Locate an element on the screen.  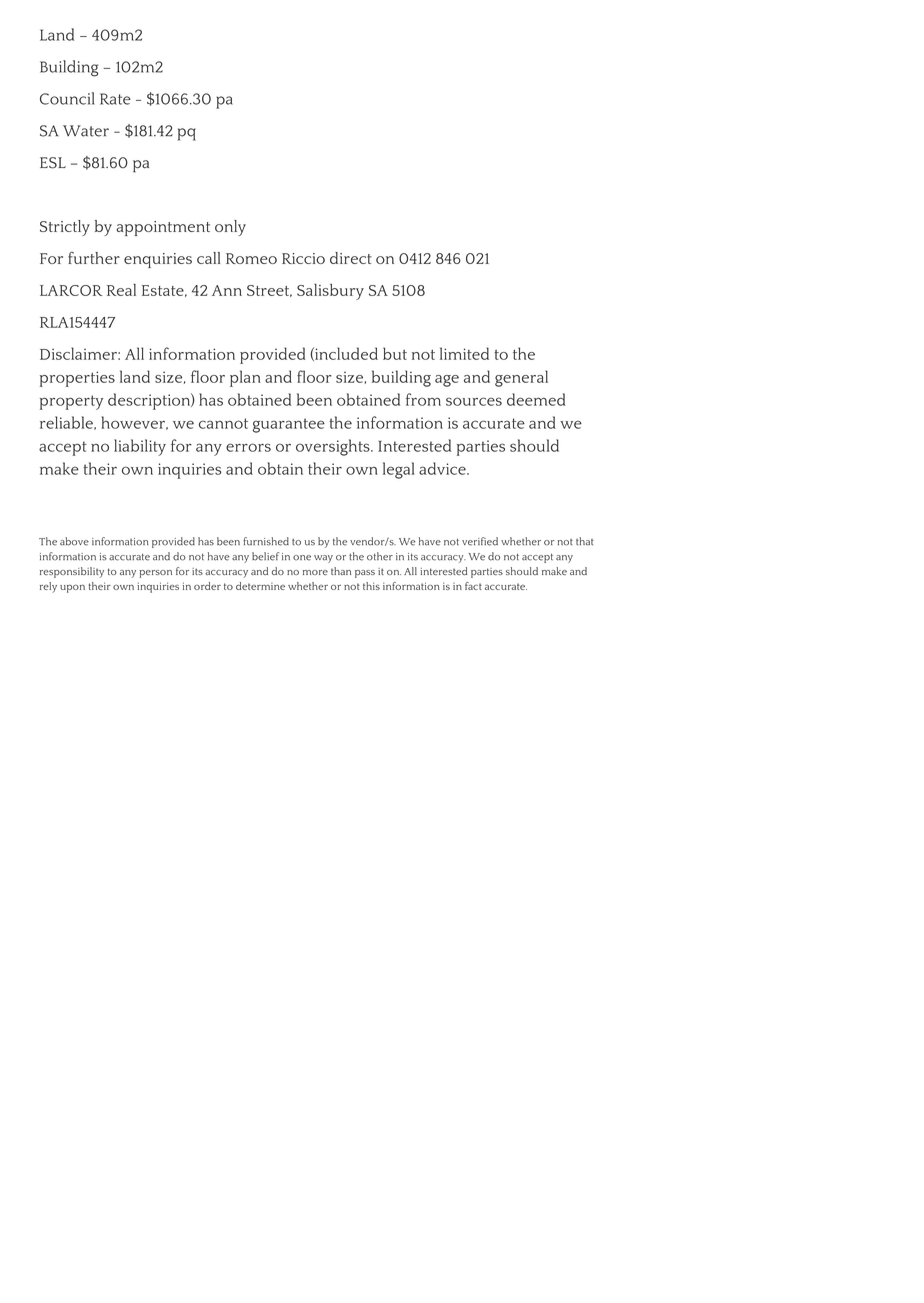
properties is located at coordinates (77, 379).
